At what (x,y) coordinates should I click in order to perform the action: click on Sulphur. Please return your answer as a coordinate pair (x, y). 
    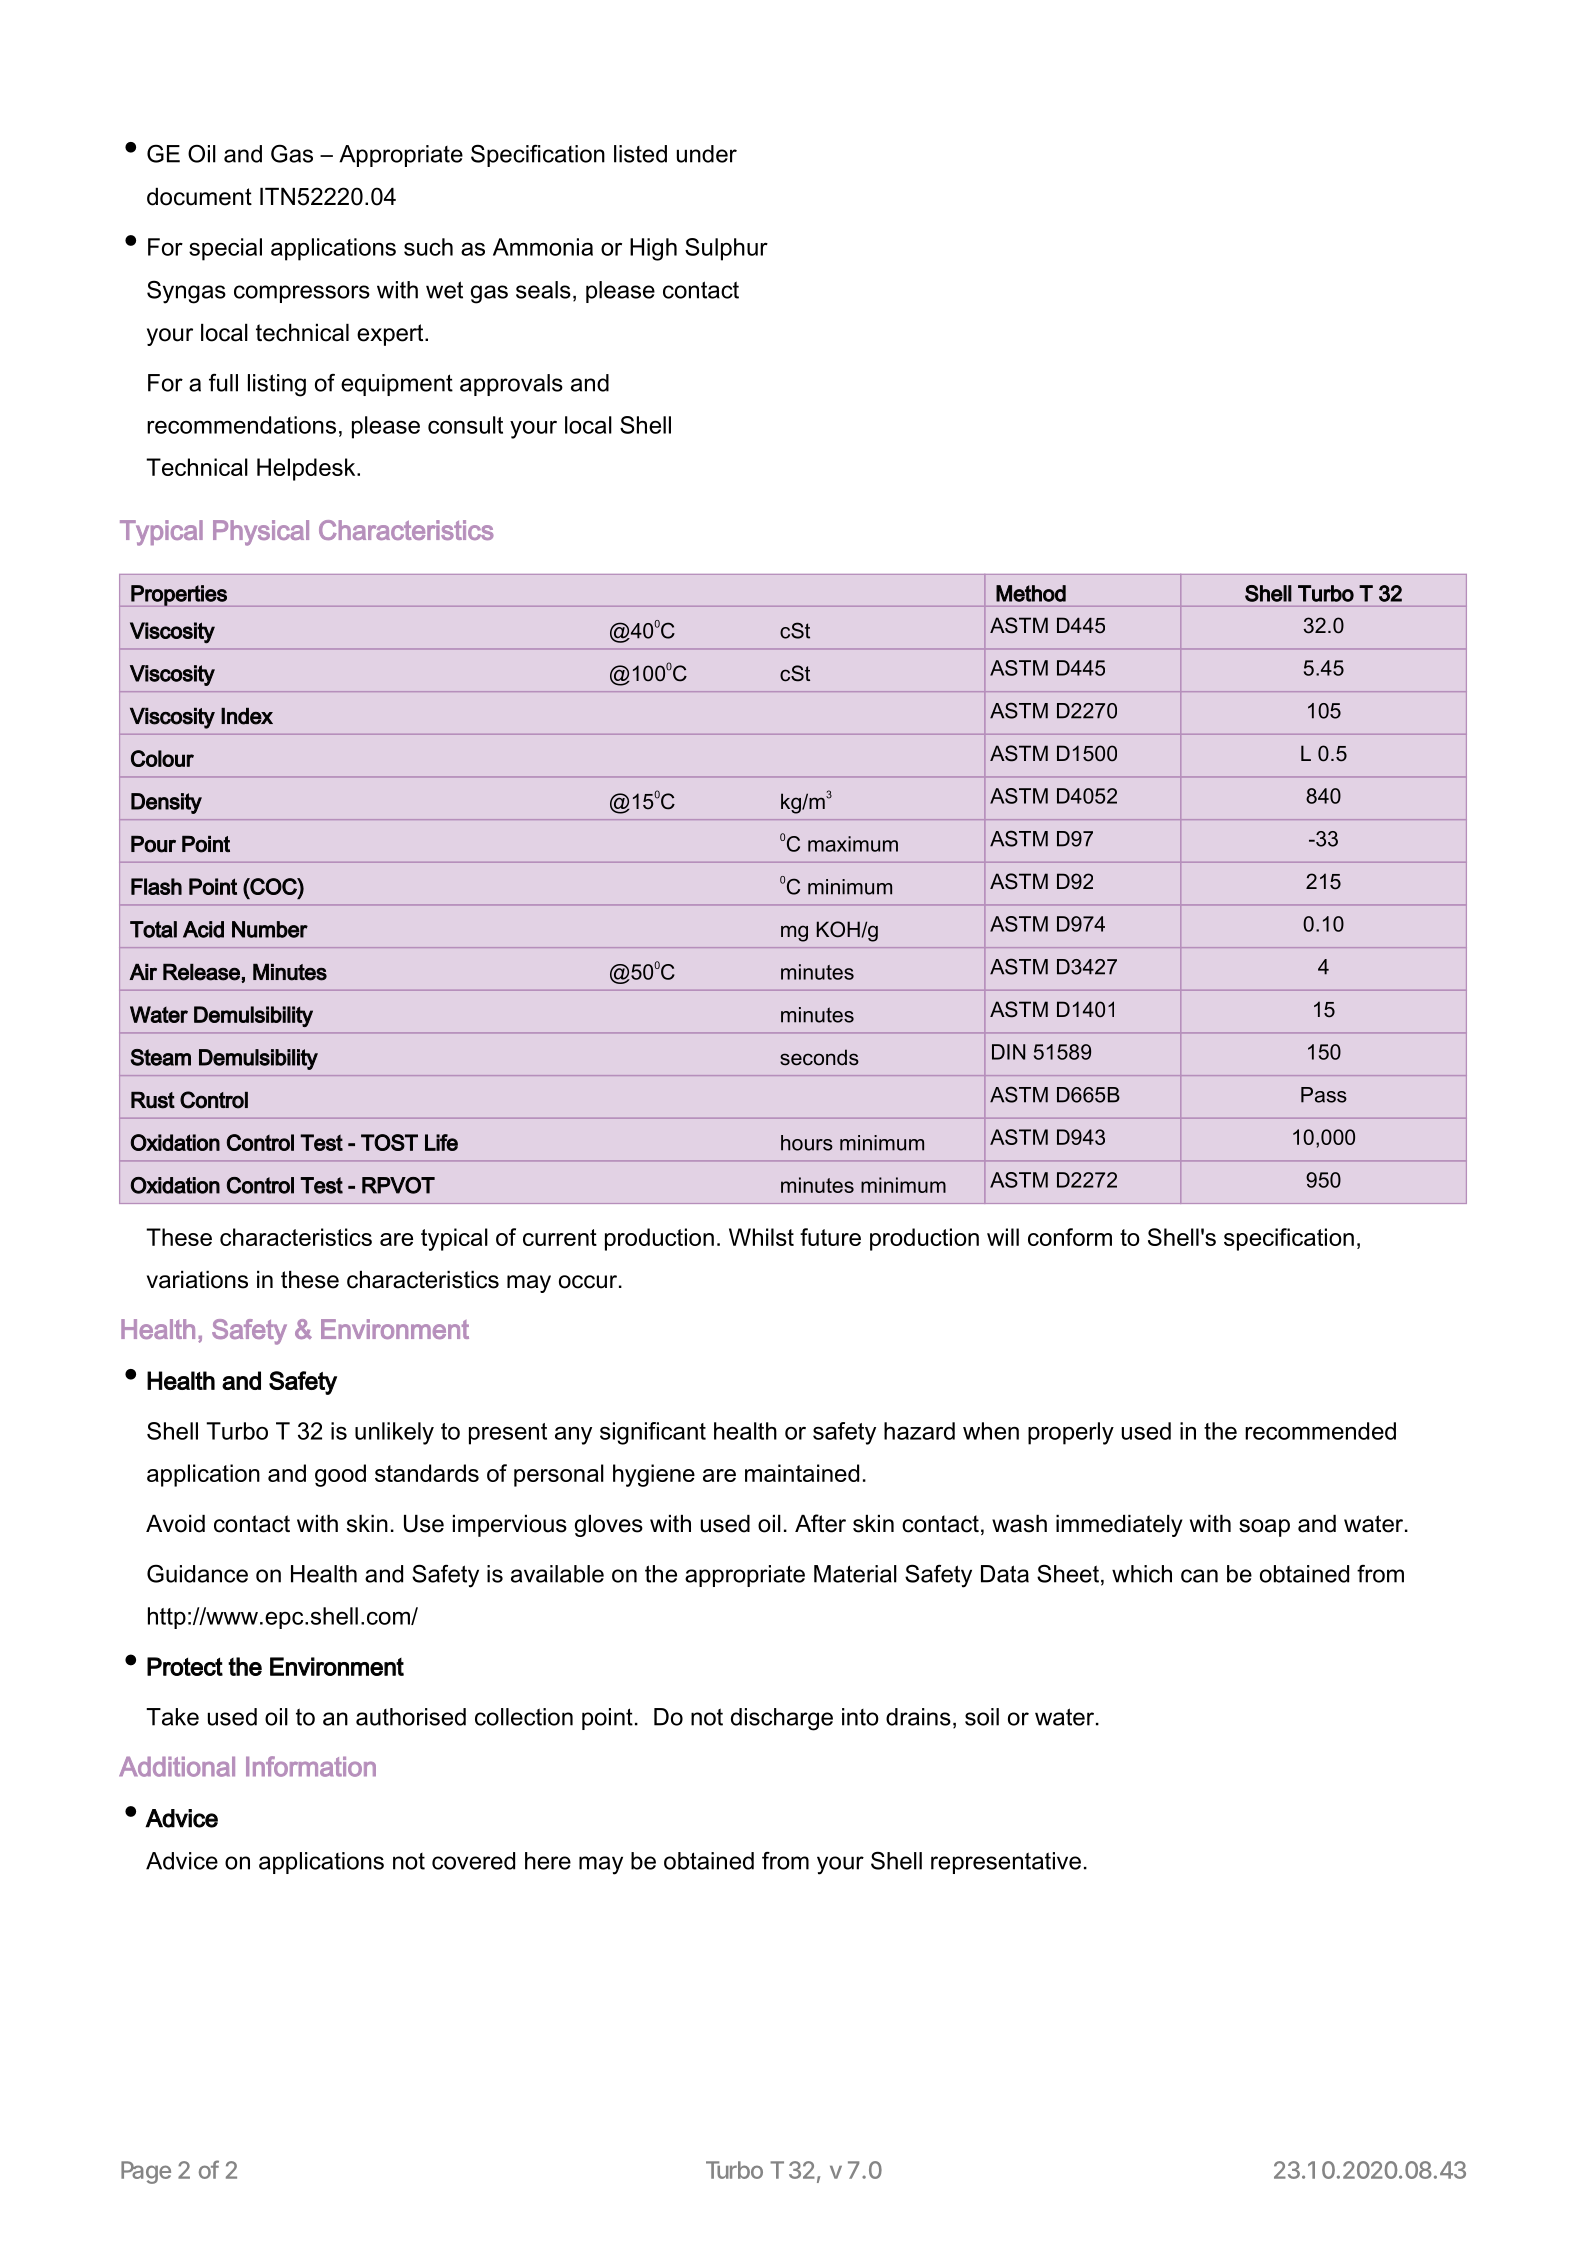
    Looking at the image, I should click on (726, 249).
